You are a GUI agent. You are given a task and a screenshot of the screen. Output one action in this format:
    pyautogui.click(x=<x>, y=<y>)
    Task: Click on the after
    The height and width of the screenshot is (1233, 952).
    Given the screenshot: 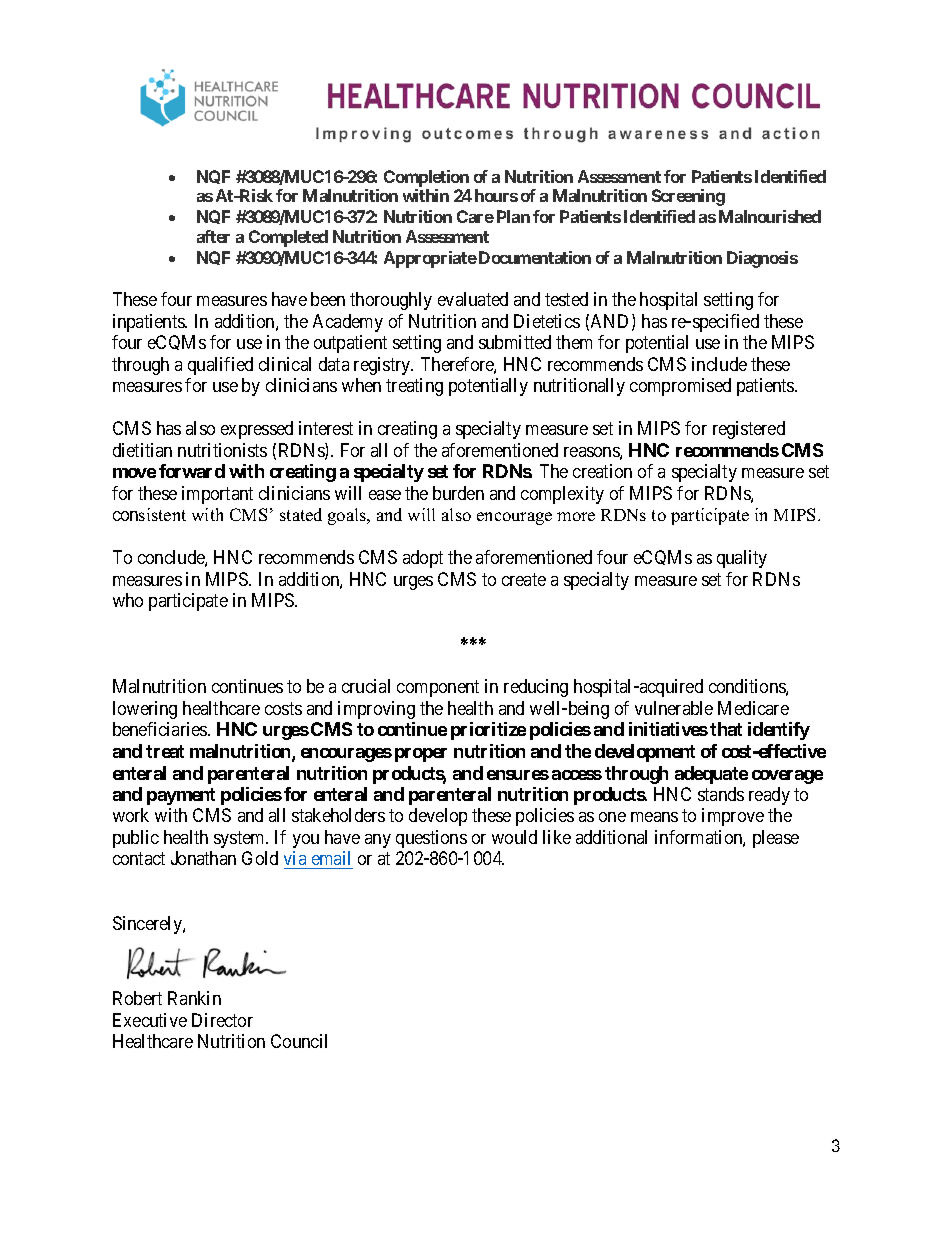 What is the action you would take?
    pyautogui.click(x=213, y=236)
